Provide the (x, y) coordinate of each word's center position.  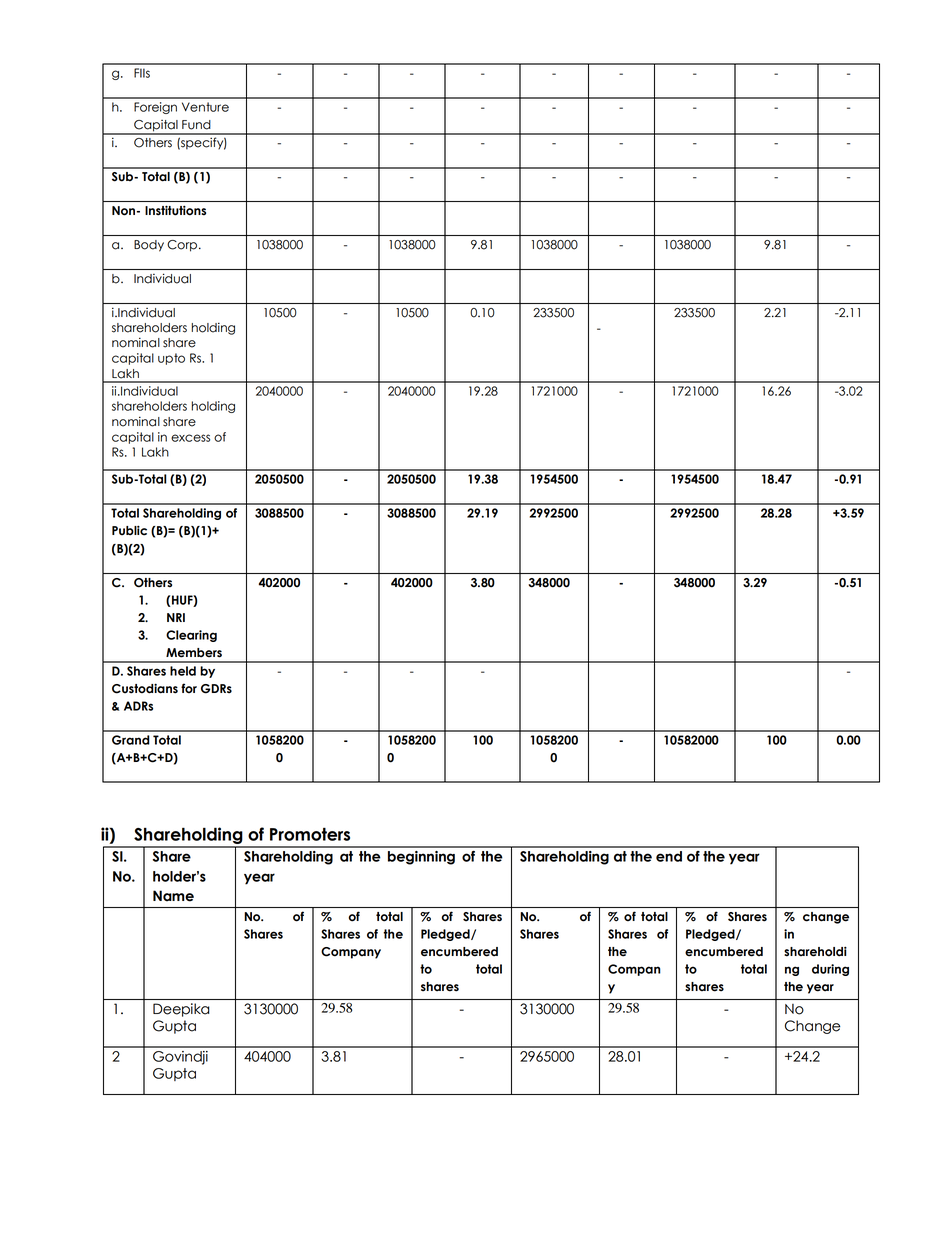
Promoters (310, 834)
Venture (205, 107)
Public (129, 530)
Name (173, 896)
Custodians (145, 688)
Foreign (155, 108)
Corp (182, 246)
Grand (131, 740)
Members (194, 653)
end (669, 856)
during (830, 970)
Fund (196, 125)
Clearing (191, 636)
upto (171, 359)
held (183, 671)
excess (190, 438)
